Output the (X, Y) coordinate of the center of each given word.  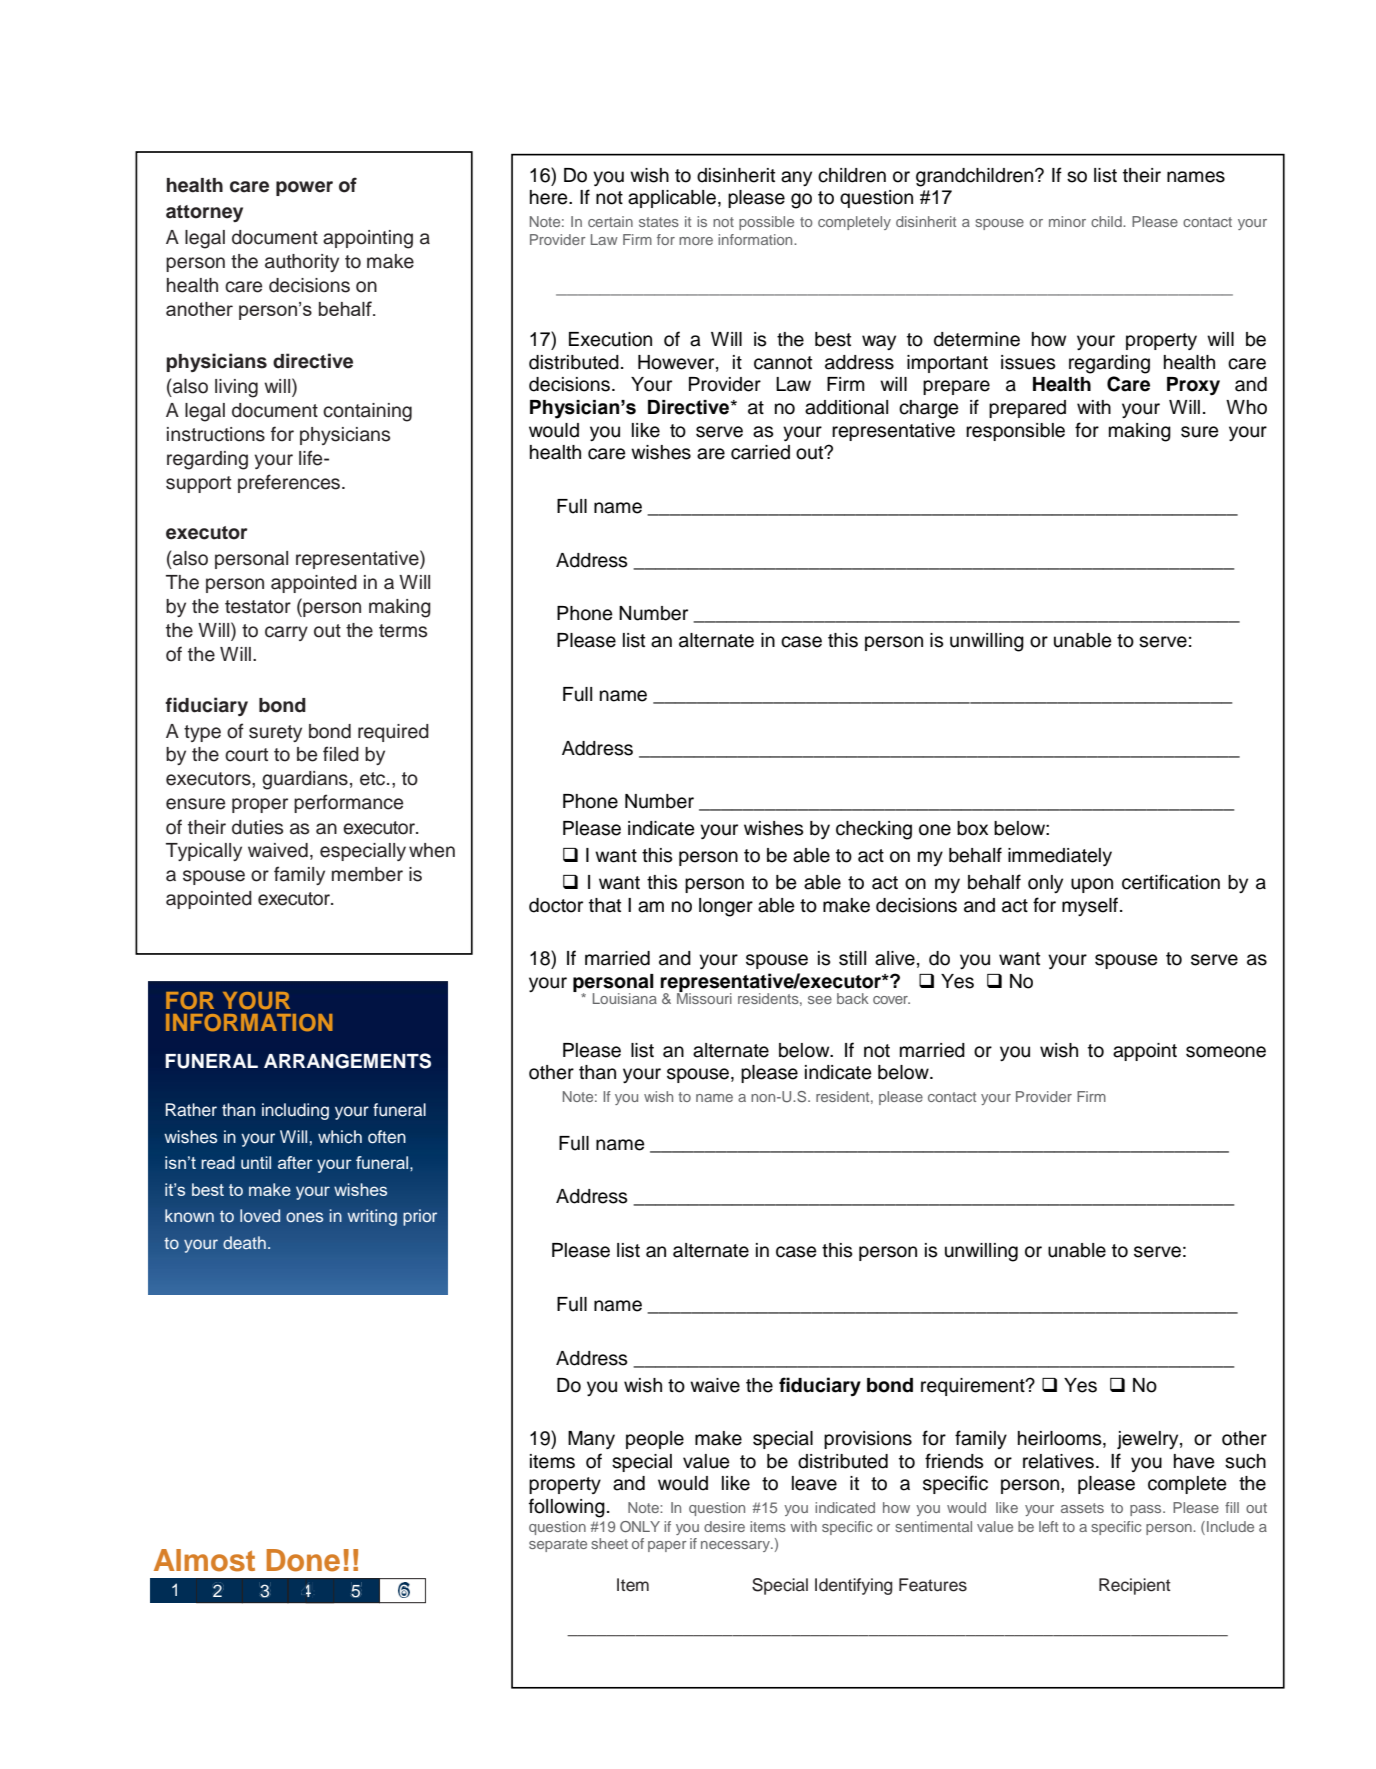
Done (303, 1560)
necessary (736, 1546)
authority (302, 263)
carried (760, 452)
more (696, 241)
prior (420, 1217)
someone (1226, 1052)
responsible (1015, 432)
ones (304, 1217)
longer (726, 907)
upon (1092, 885)
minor (1067, 221)
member (367, 874)
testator (258, 607)
